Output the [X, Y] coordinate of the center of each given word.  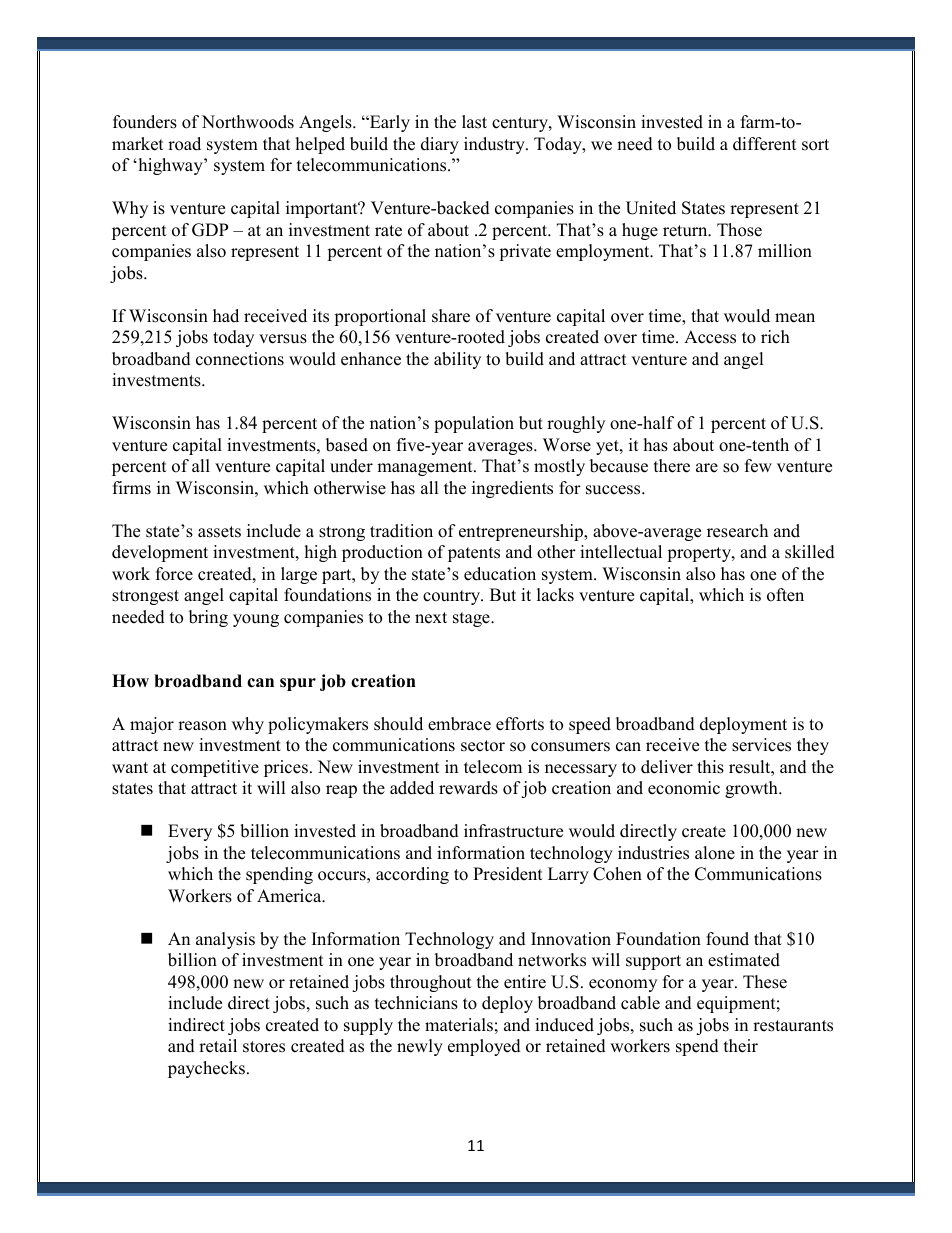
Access [710, 337]
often [785, 595]
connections [240, 359]
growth [752, 789]
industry [495, 145]
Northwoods [248, 122]
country [453, 597]
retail [218, 1046]
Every [190, 832]
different [765, 144]
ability [457, 360]
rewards [468, 788]
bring [208, 618]
